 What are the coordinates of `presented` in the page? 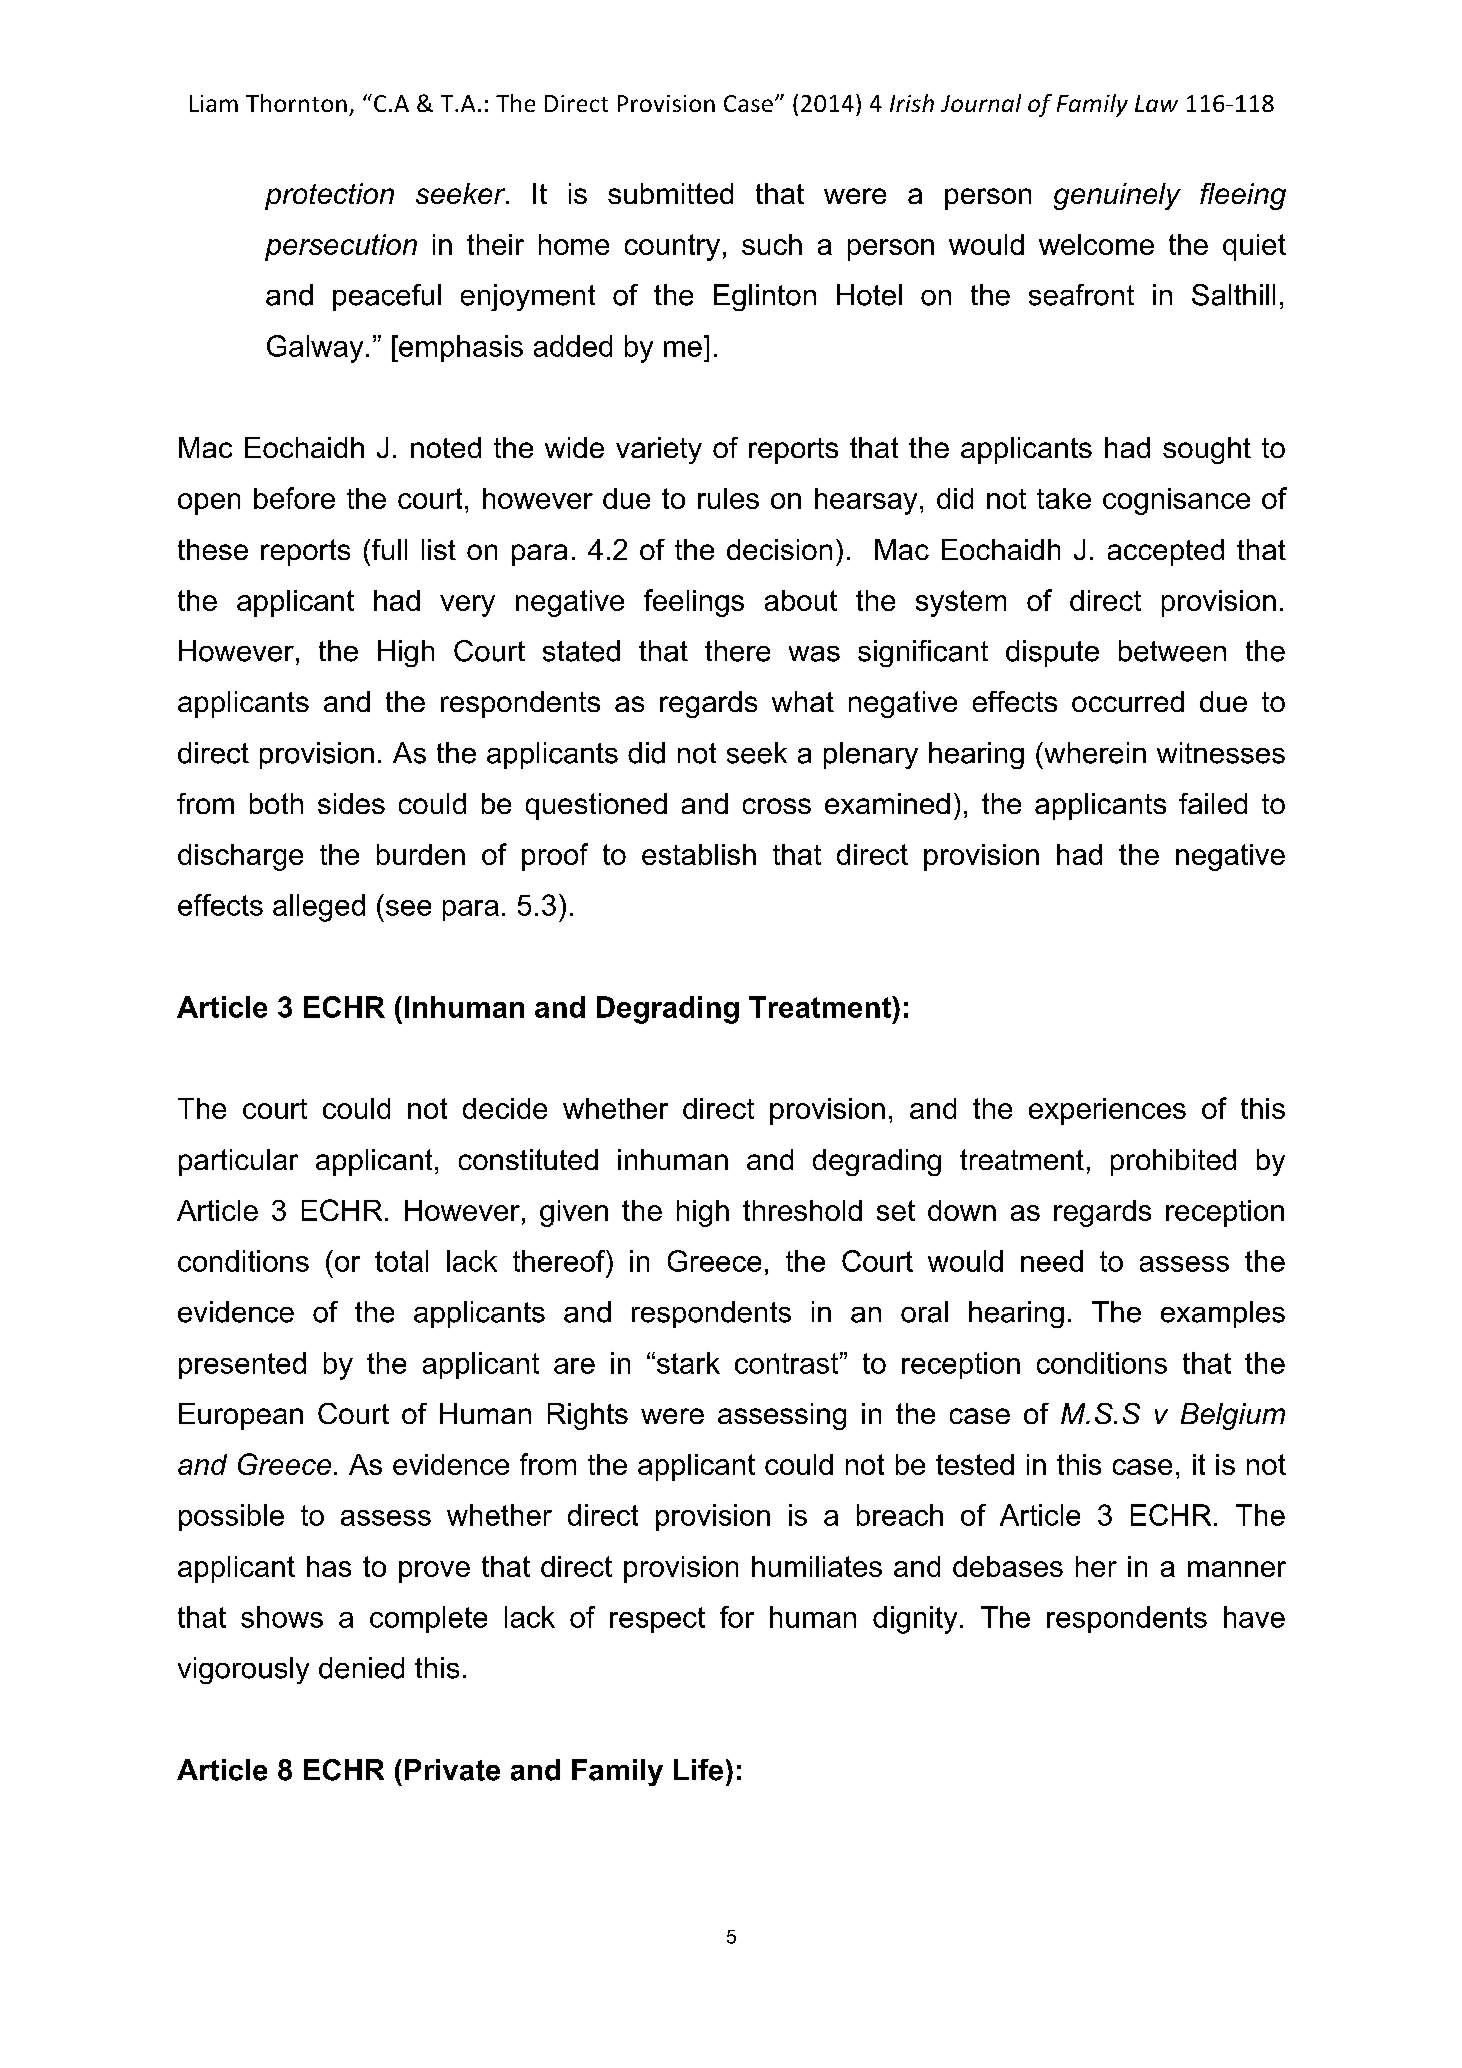 It's located at (242, 1365).
